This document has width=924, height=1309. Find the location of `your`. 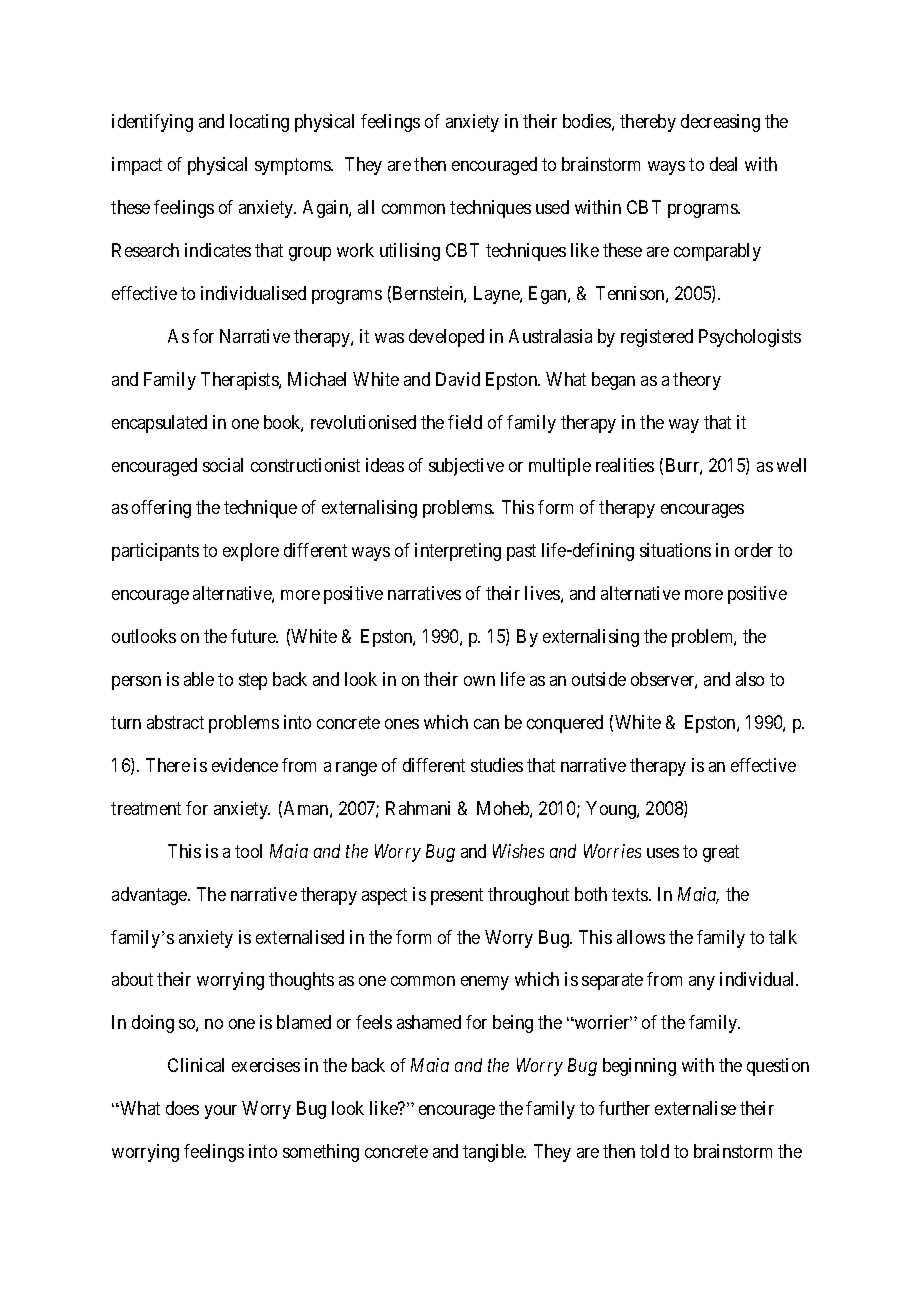

your is located at coordinates (221, 1112).
